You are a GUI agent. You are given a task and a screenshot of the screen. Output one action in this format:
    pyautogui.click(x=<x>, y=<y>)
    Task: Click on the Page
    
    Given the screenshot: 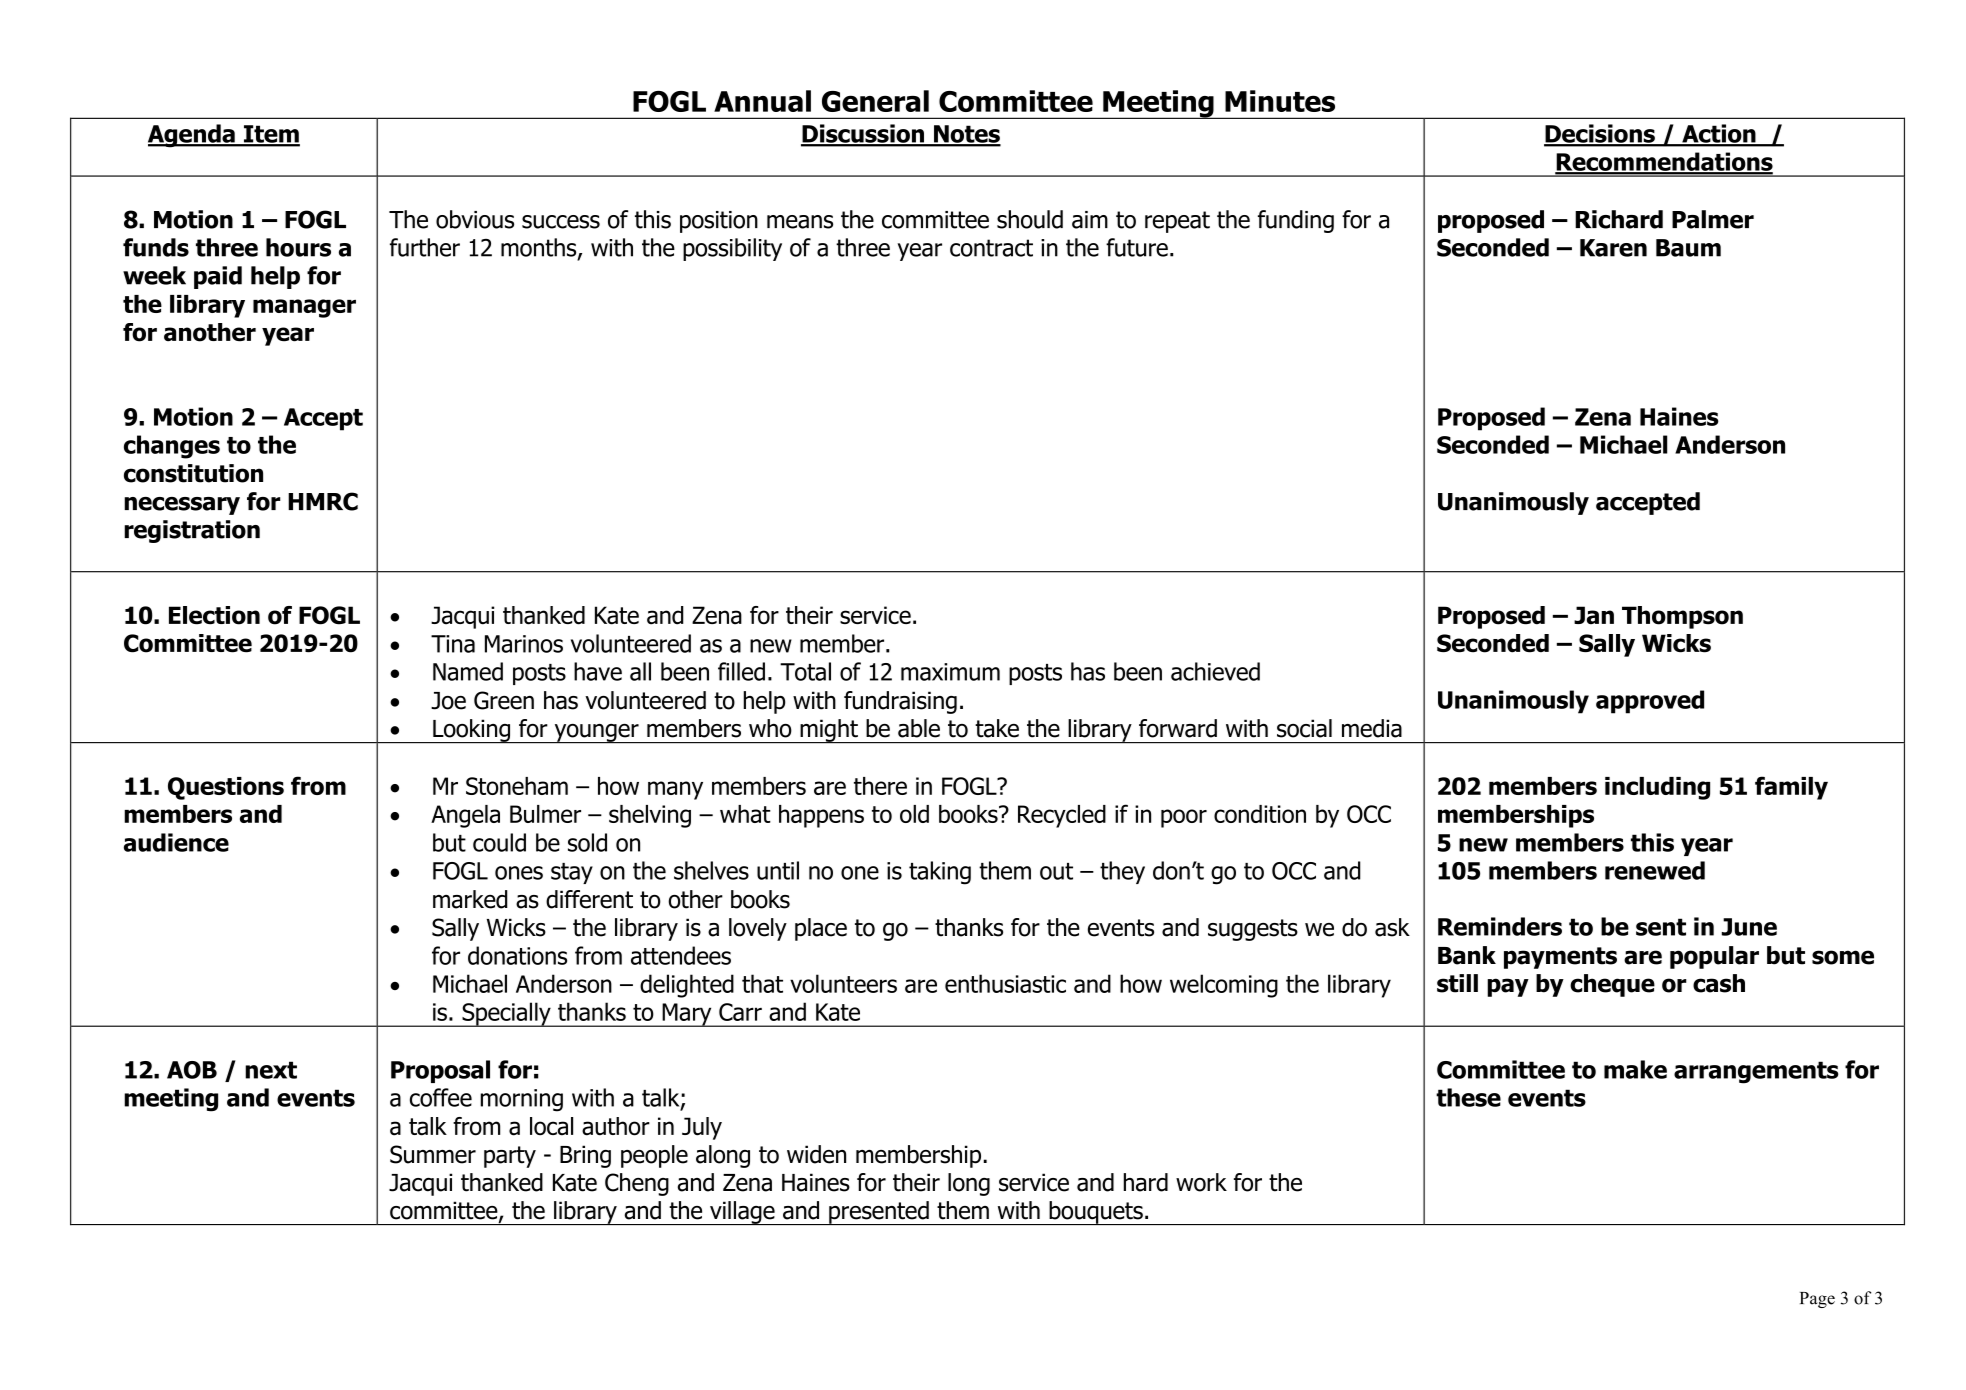 What is the action you would take?
    pyautogui.click(x=1817, y=1300)
